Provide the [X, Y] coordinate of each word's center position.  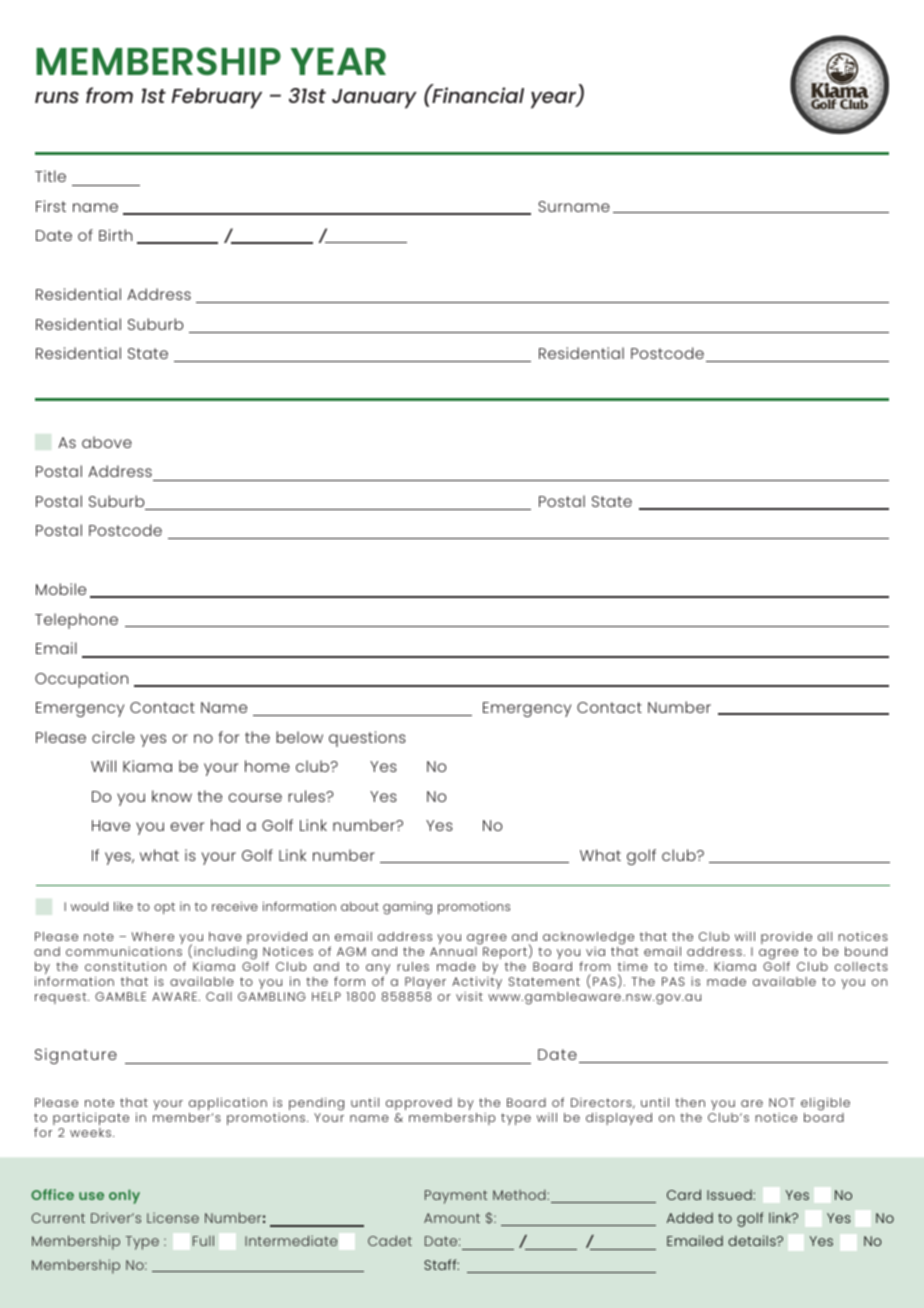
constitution [125, 966]
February [217, 98]
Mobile [61, 589]
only [124, 1196]
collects [861, 966]
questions [367, 739]
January [374, 99]
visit [469, 996]
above [107, 442]
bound [866, 951]
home [267, 766]
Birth [115, 235]
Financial [477, 94]
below [299, 737]
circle [113, 737]
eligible [825, 1104]
